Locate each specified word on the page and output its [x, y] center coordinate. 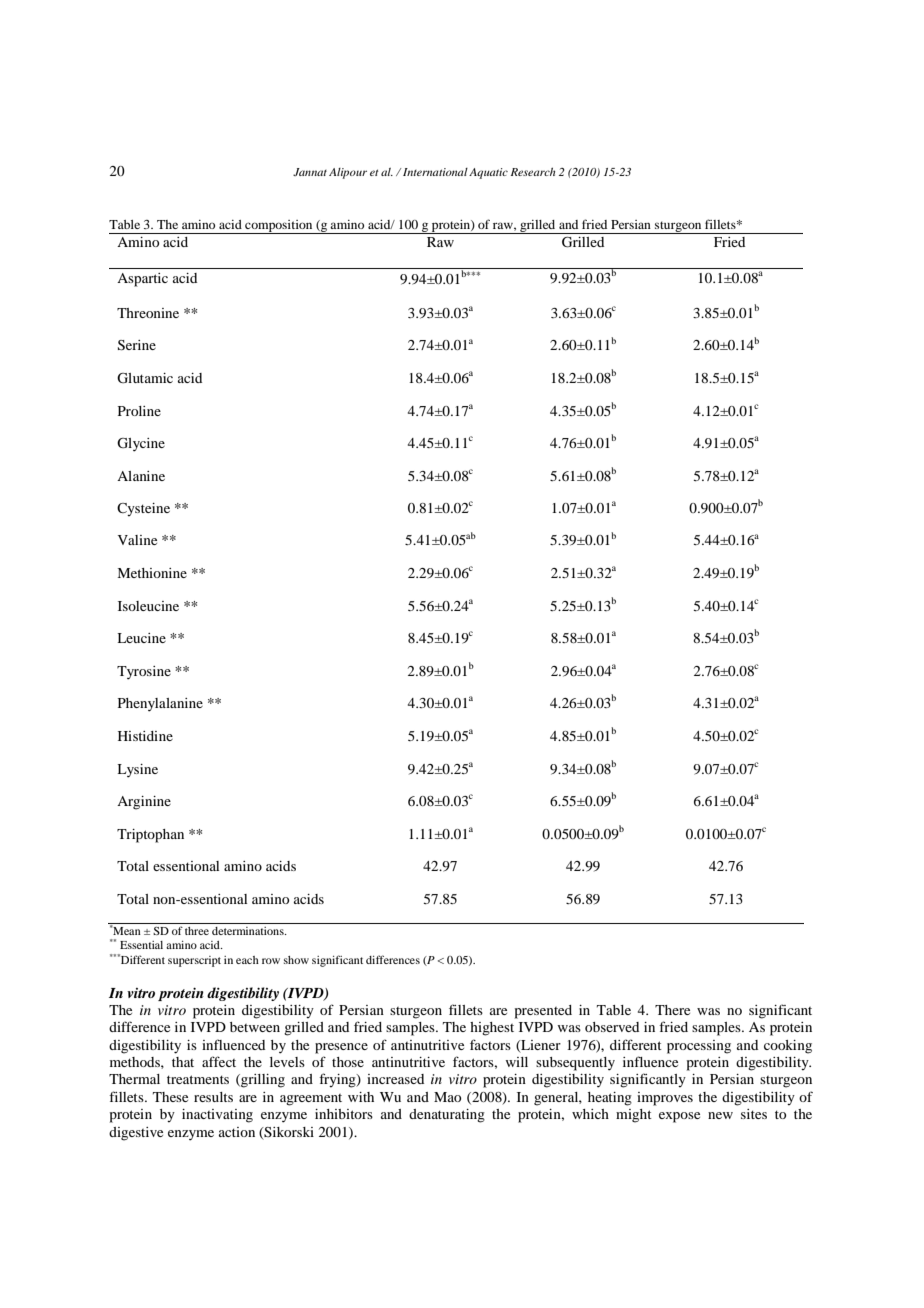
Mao [447, 1097]
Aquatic [488, 173]
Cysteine [143, 510]
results [213, 1097]
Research [533, 171]
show [296, 960]
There [672, 1010]
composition [279, 227]
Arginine [144, 803]
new [720, 1115]
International [435, 172]
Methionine [152, 573]
